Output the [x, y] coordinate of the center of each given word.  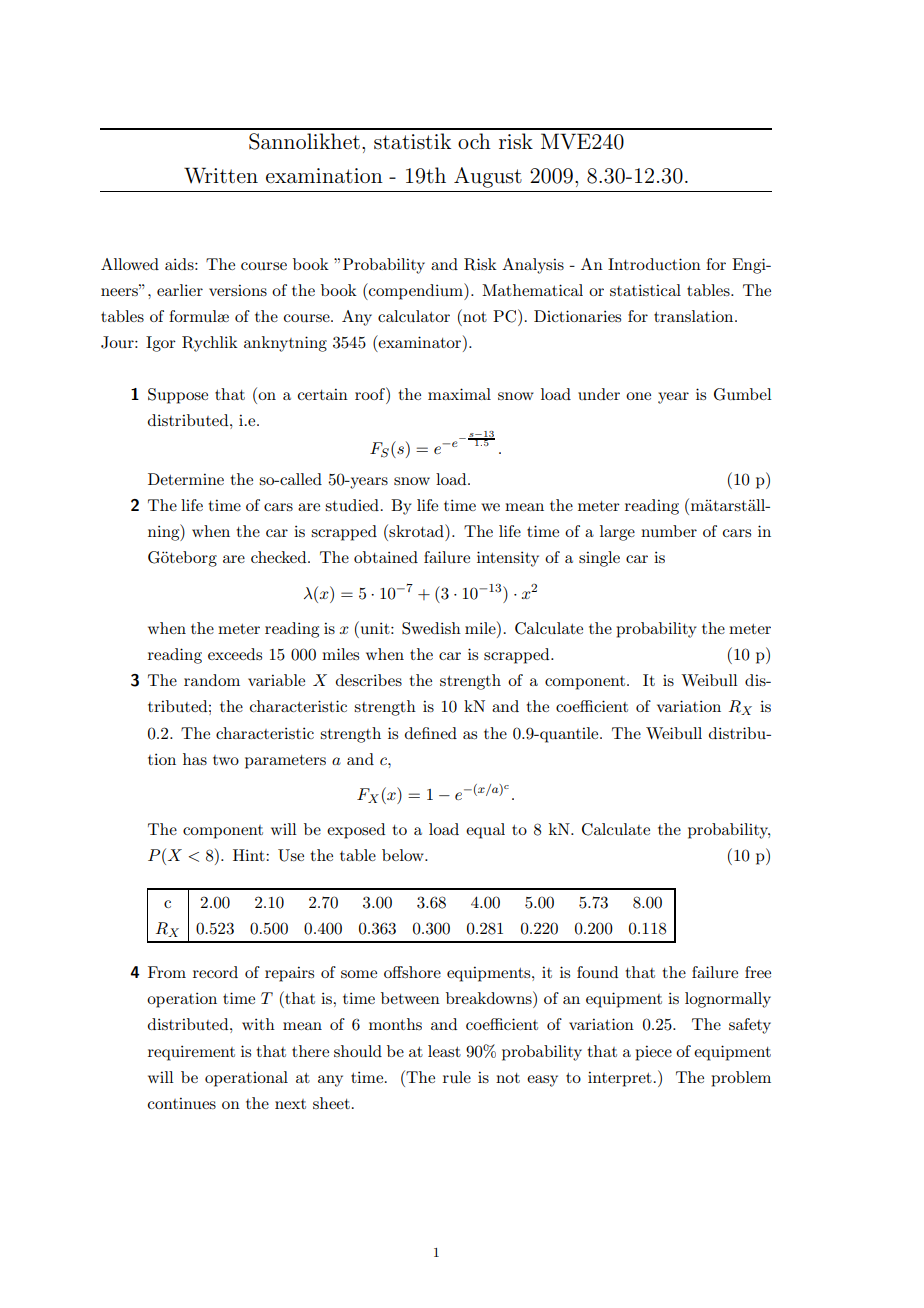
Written [221, 175]
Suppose [178, 396]
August [488, 177]
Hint [250, 855]
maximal [459, 394]
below [404, 855]
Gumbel [743, 394]
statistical [645, 290]
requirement [191, 1053]
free [758, 972]
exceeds [235, 654]
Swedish [431, 628]
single [599, 559]
